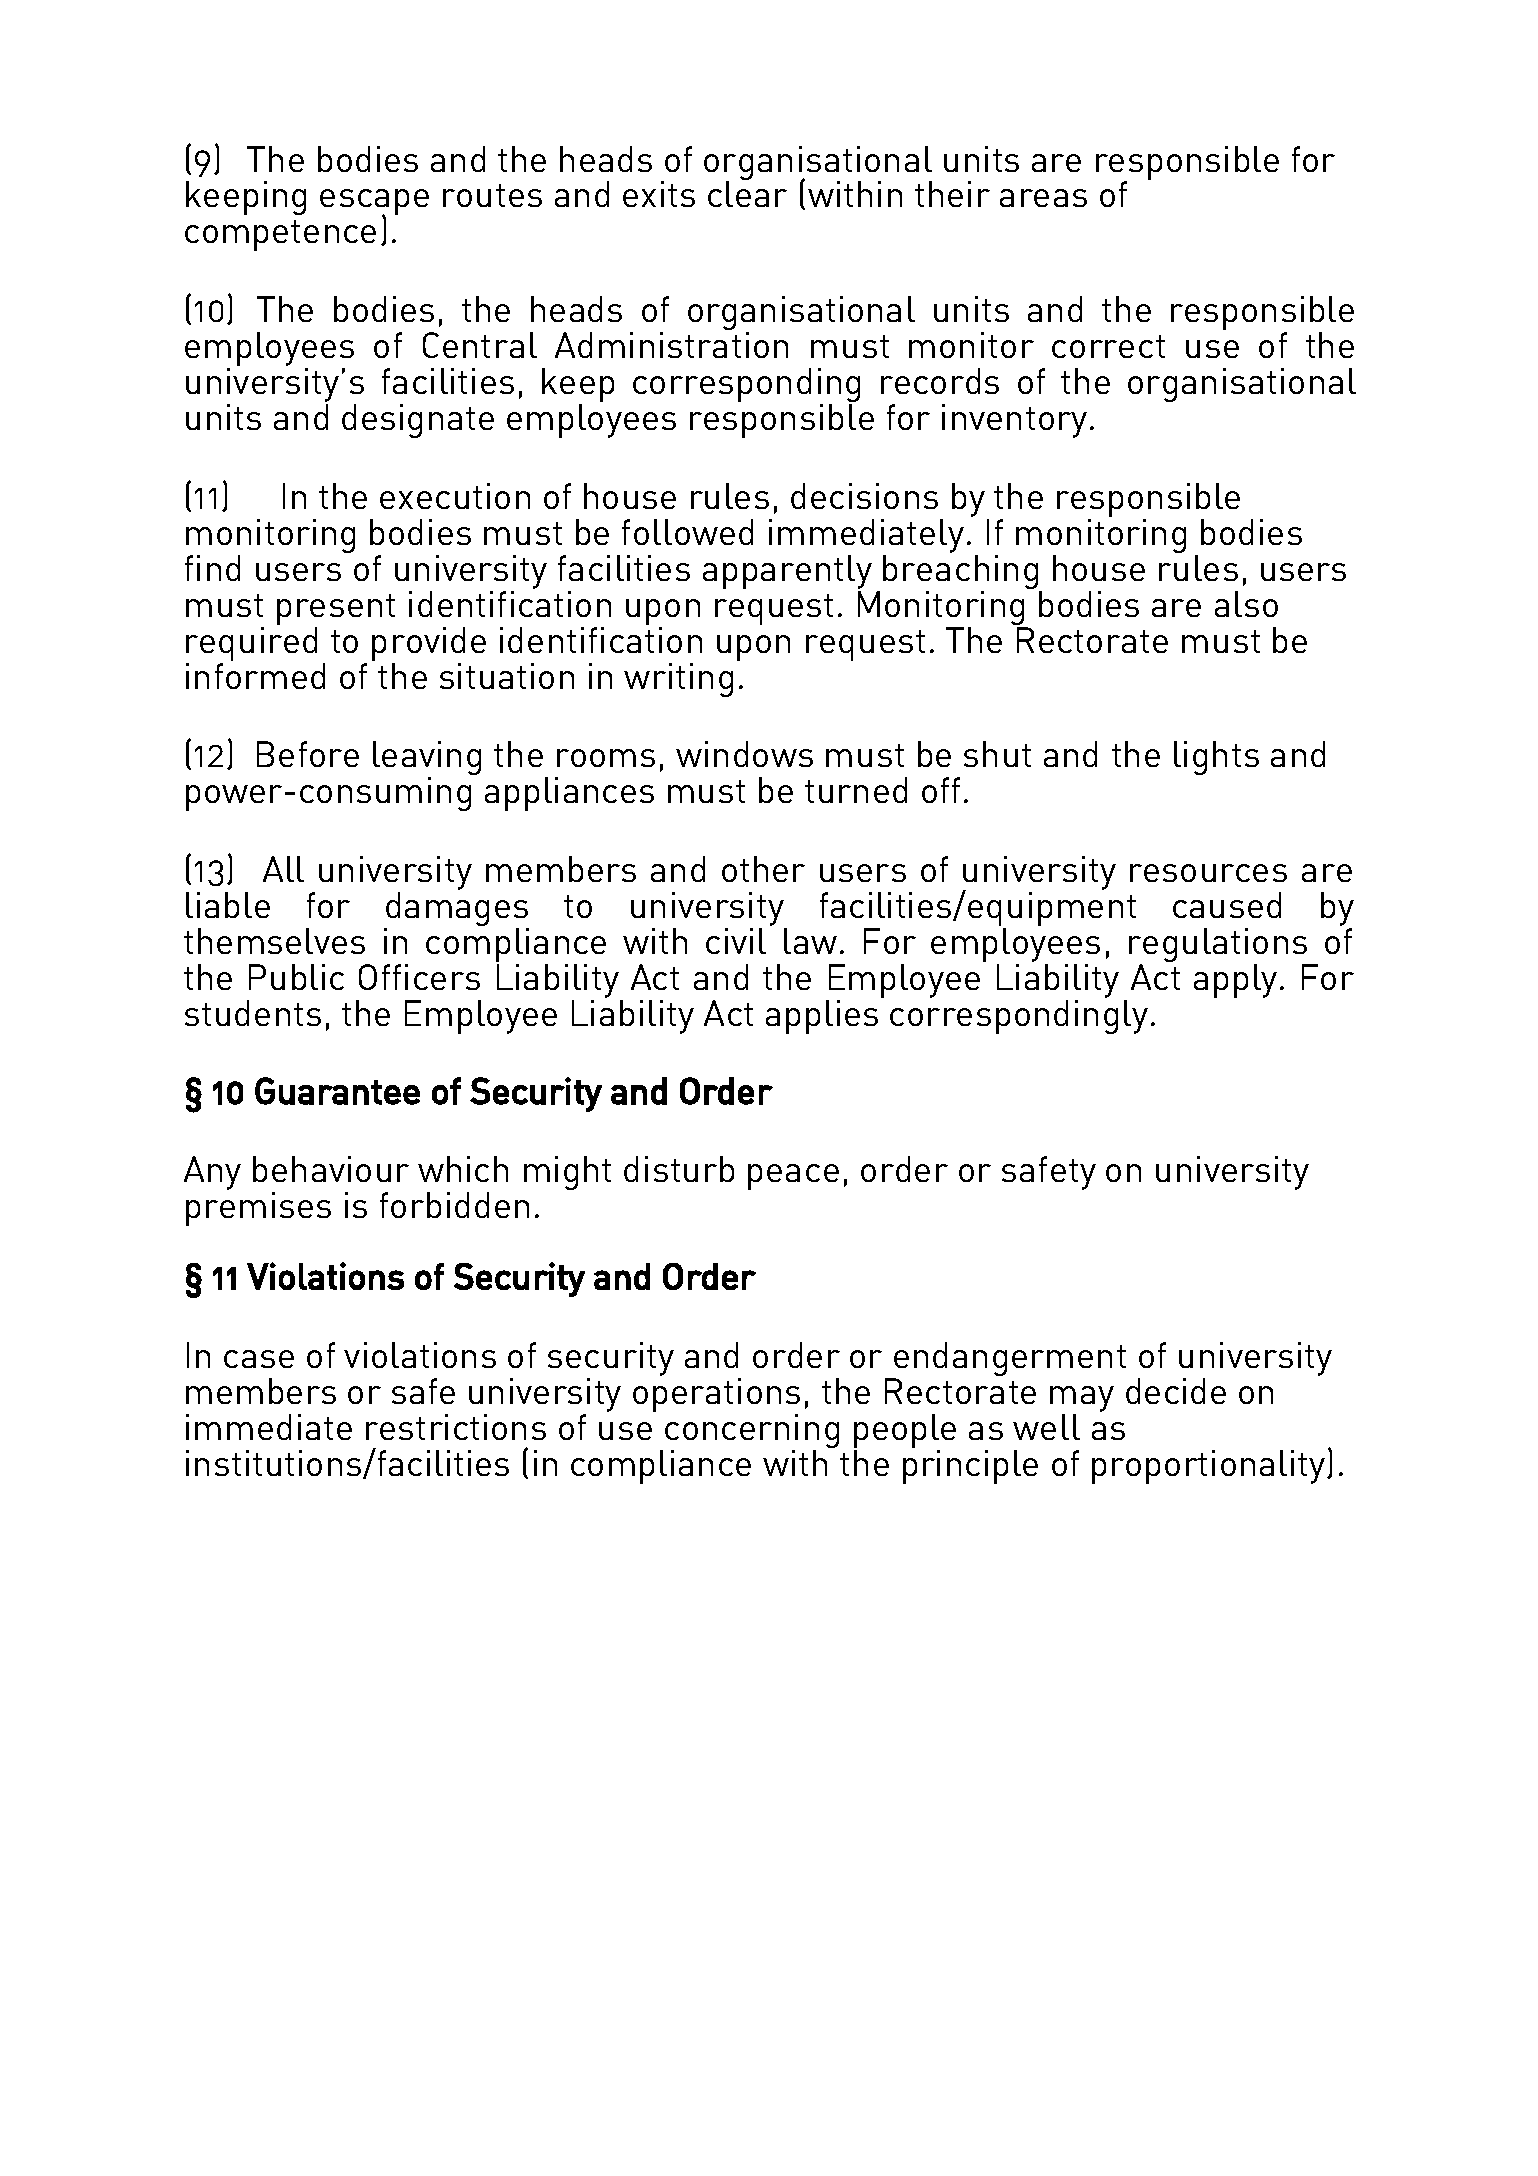 Image resolution: width=1538 pixels, height=2176 pixels. I want to click on regulations, so click(1219, 946).
